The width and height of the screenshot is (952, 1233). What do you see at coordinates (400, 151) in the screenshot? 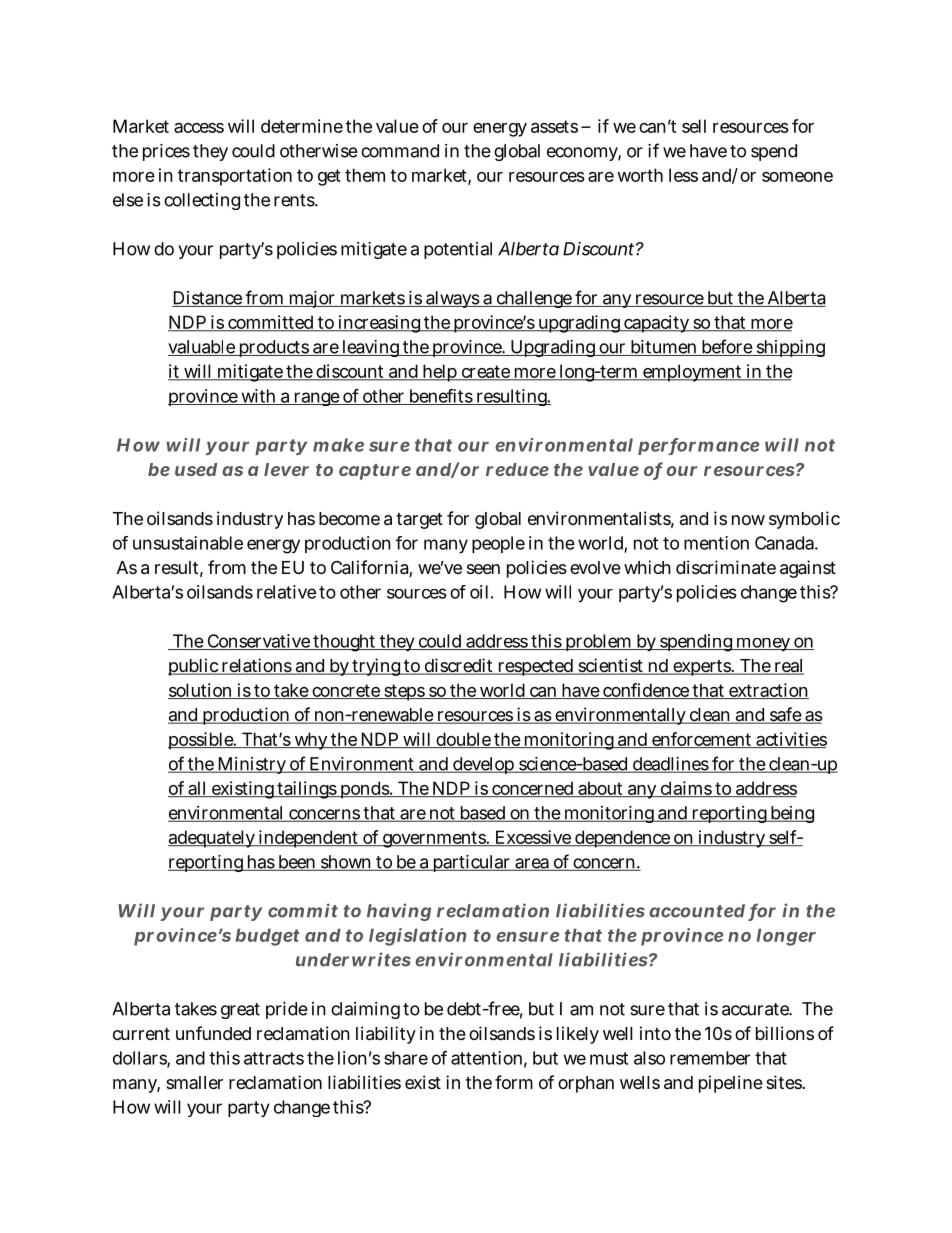
I see `command` at bounding box center [400, 151].
